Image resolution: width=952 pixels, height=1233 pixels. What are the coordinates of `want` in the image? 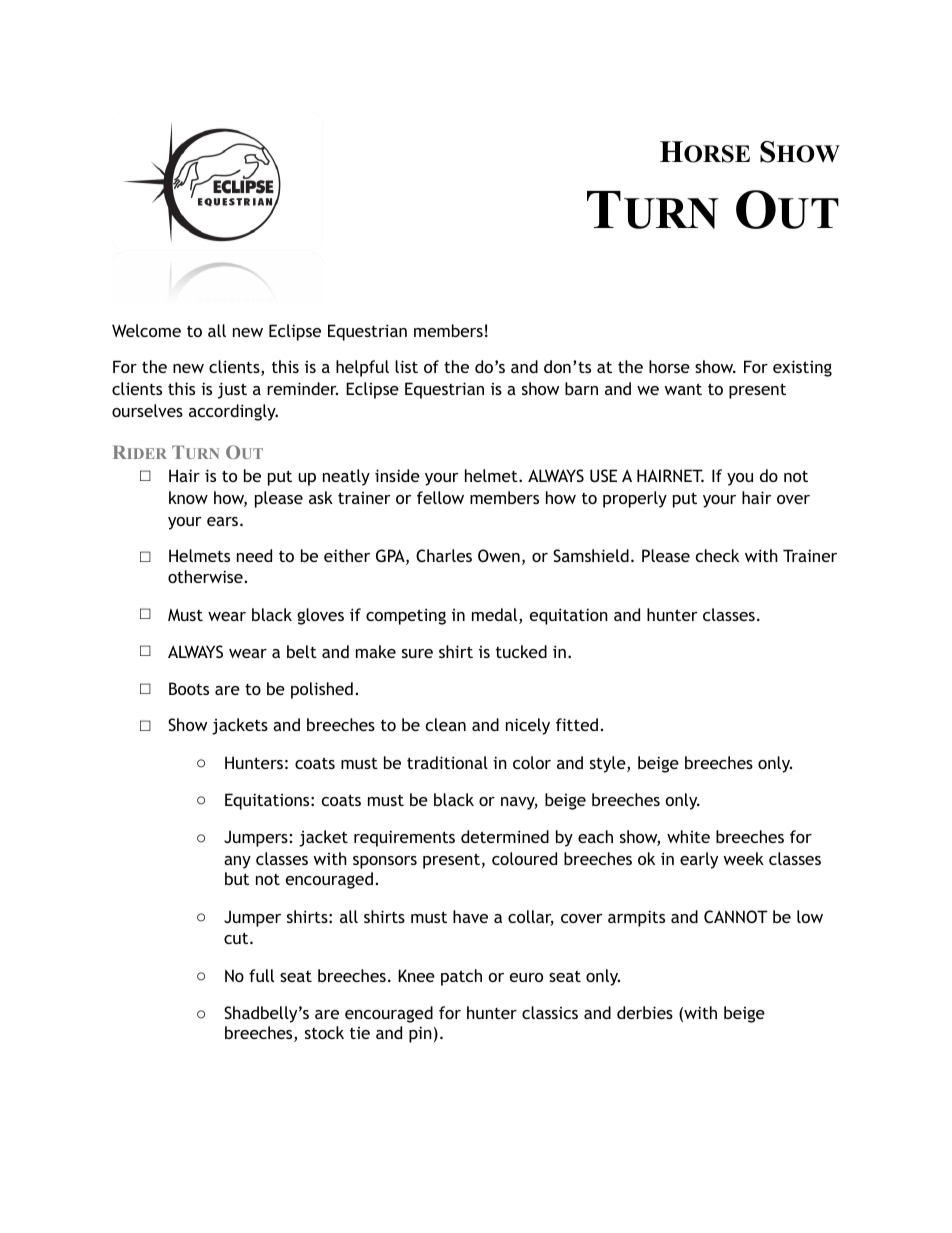 It's located at (683, 389).
